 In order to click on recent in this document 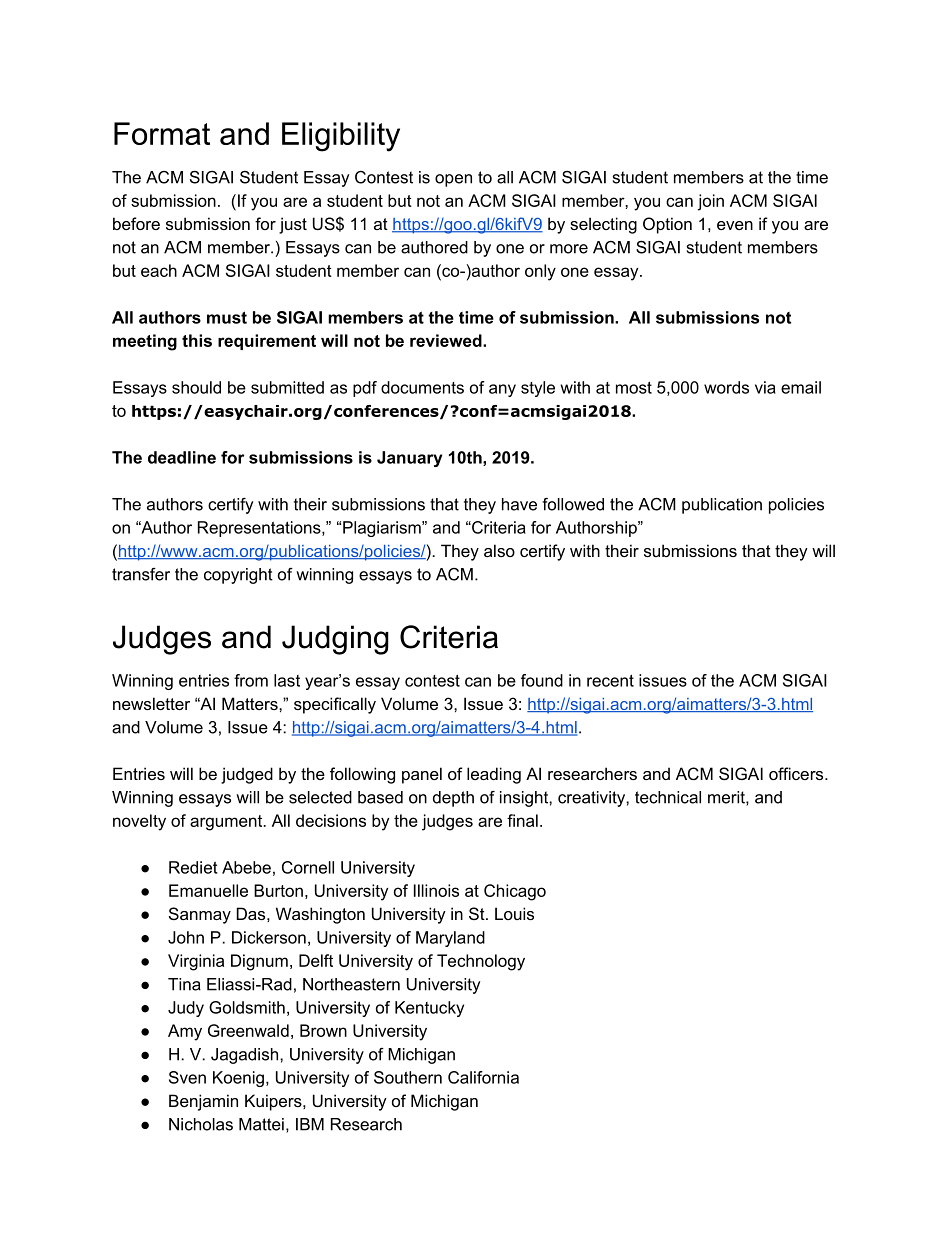, I will do `click(610, 680)`.
